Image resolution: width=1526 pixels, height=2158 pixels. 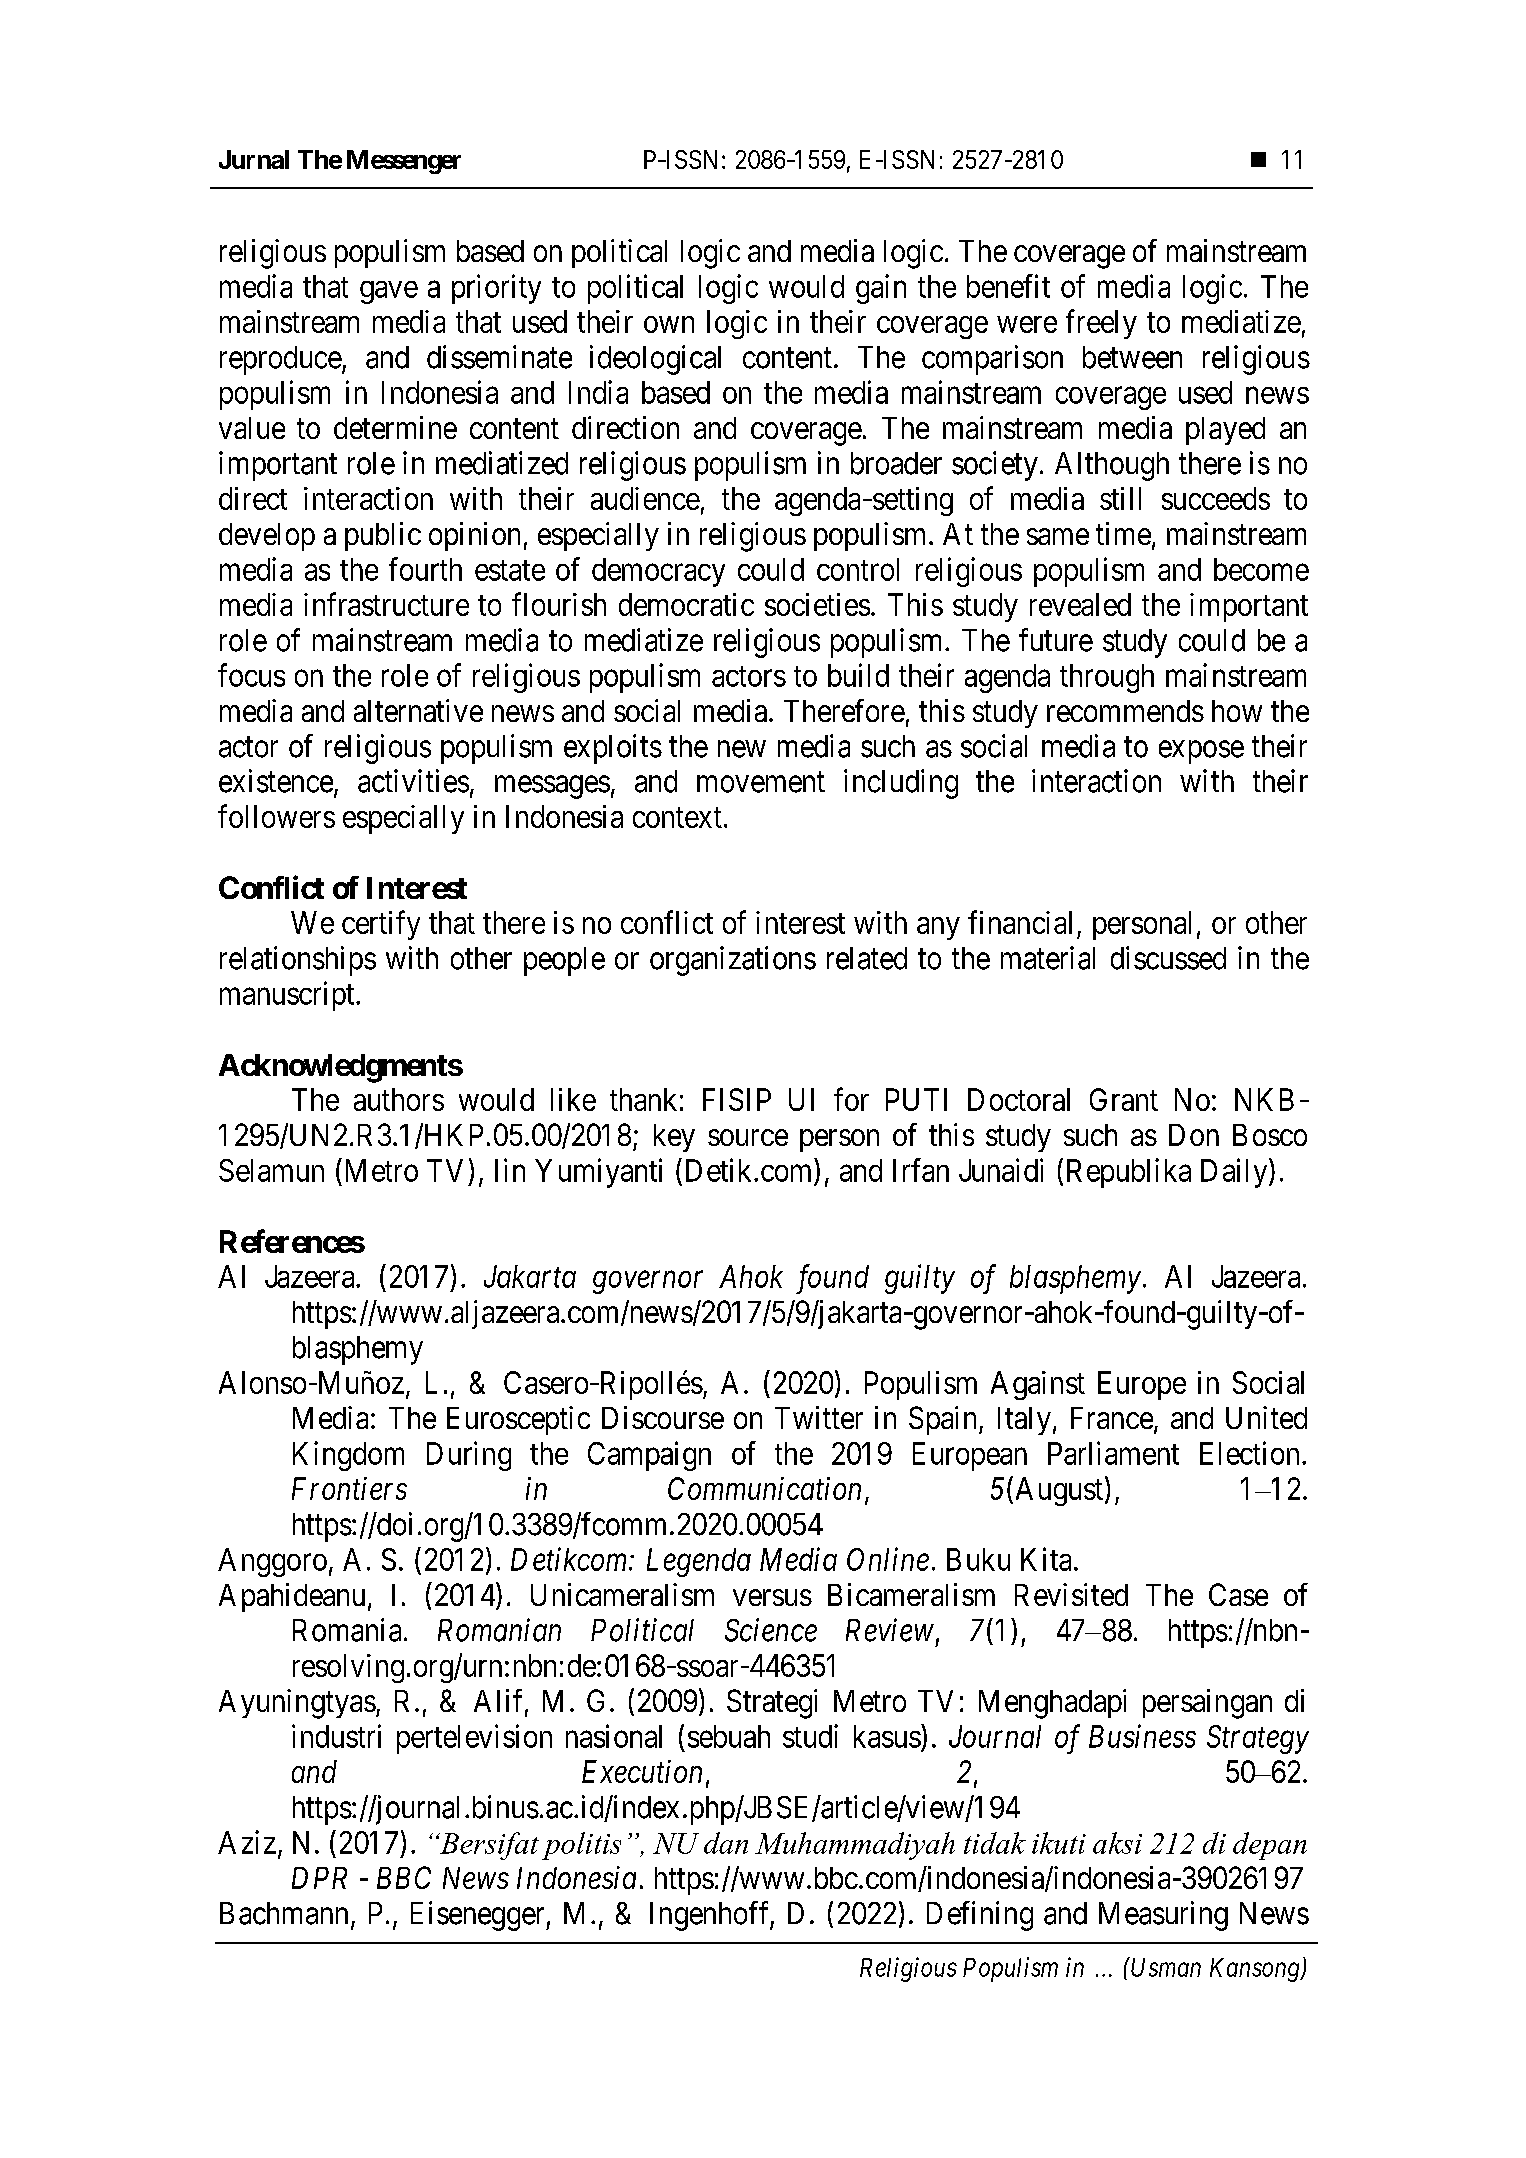 I want to click on manuscript, so click(x=288, y=996).
